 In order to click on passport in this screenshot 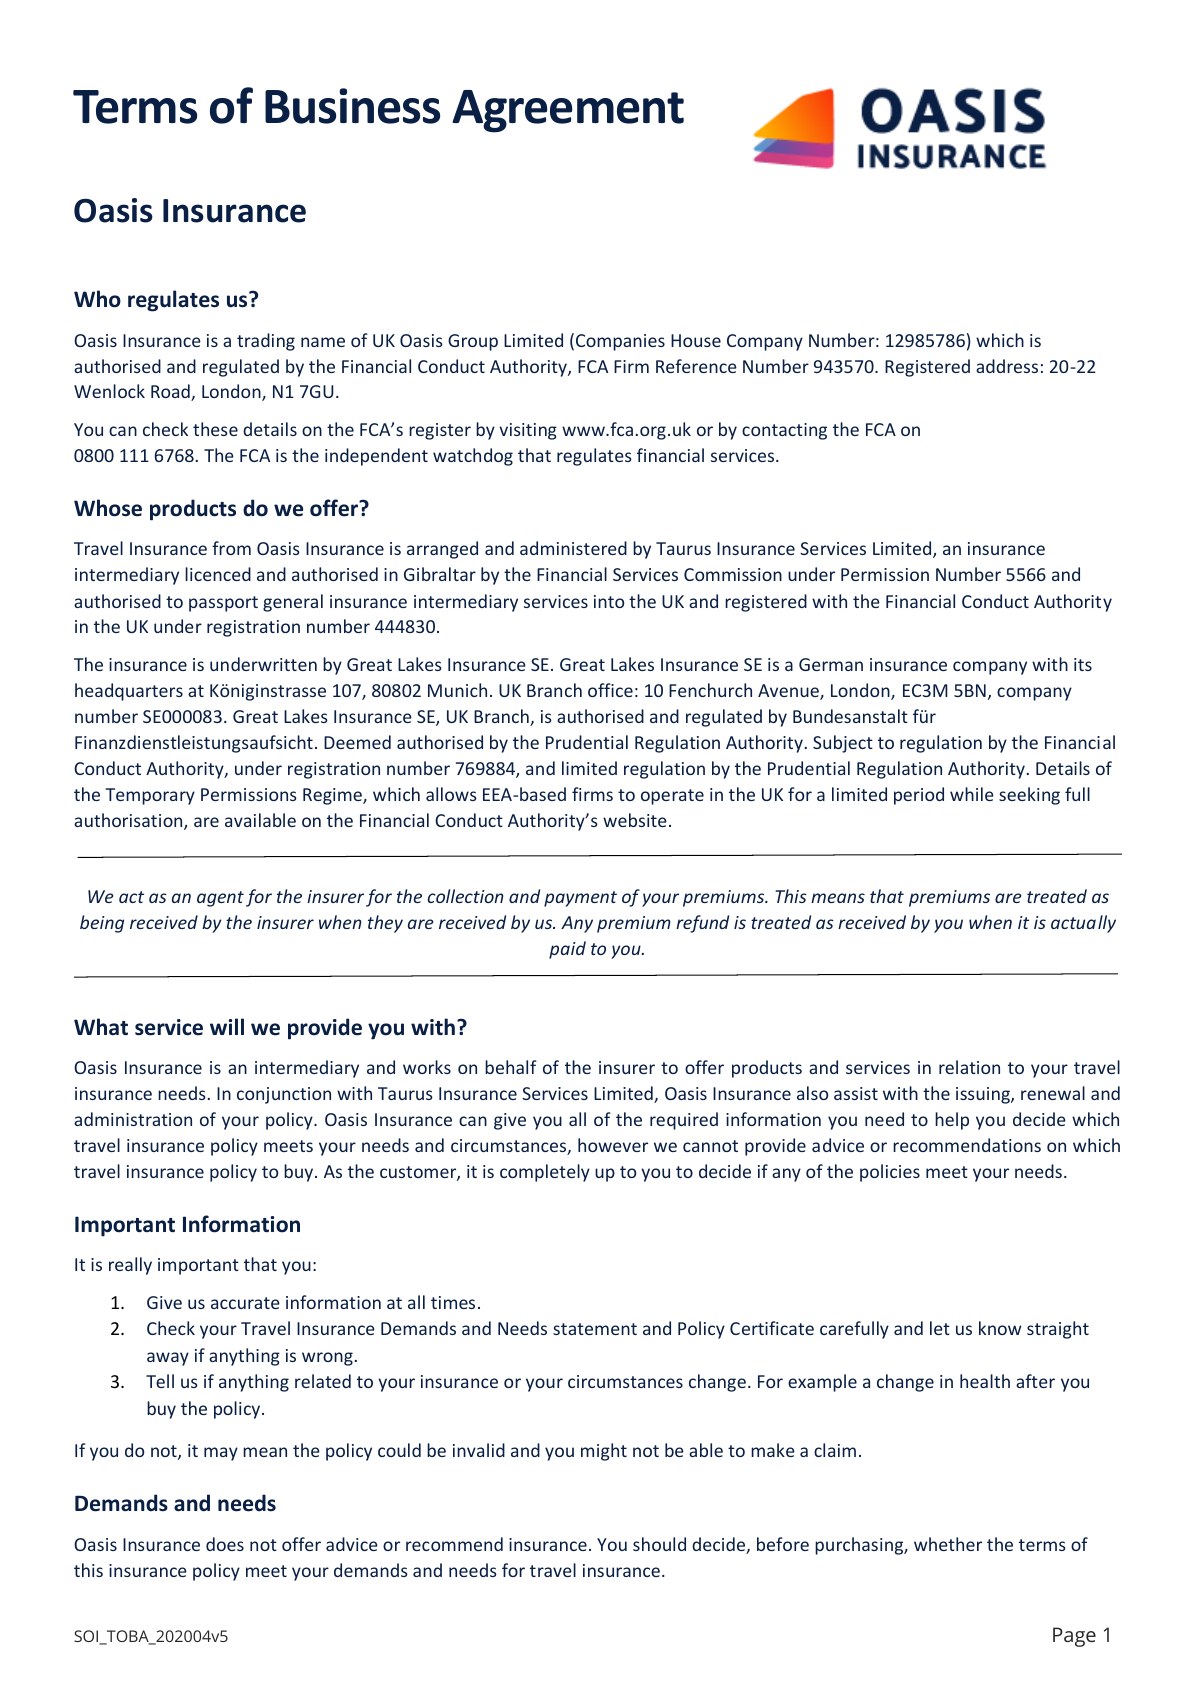, I will do `click(223, 604)`.
